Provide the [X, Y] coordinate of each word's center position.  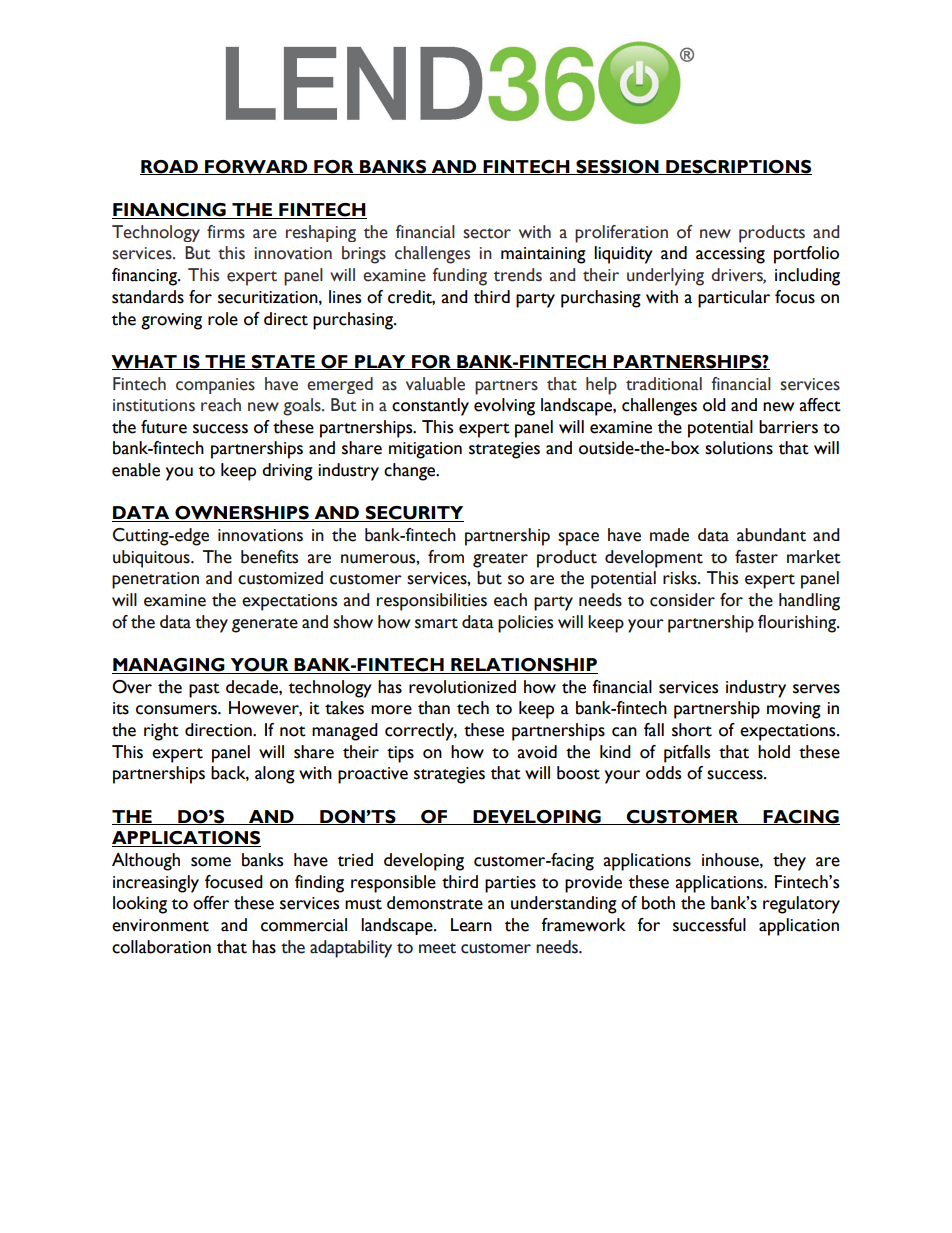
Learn [471, 925]
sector [487, 233]
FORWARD [256, 167]
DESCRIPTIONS [738, 167]
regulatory [801, 905]
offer [211, 903]
